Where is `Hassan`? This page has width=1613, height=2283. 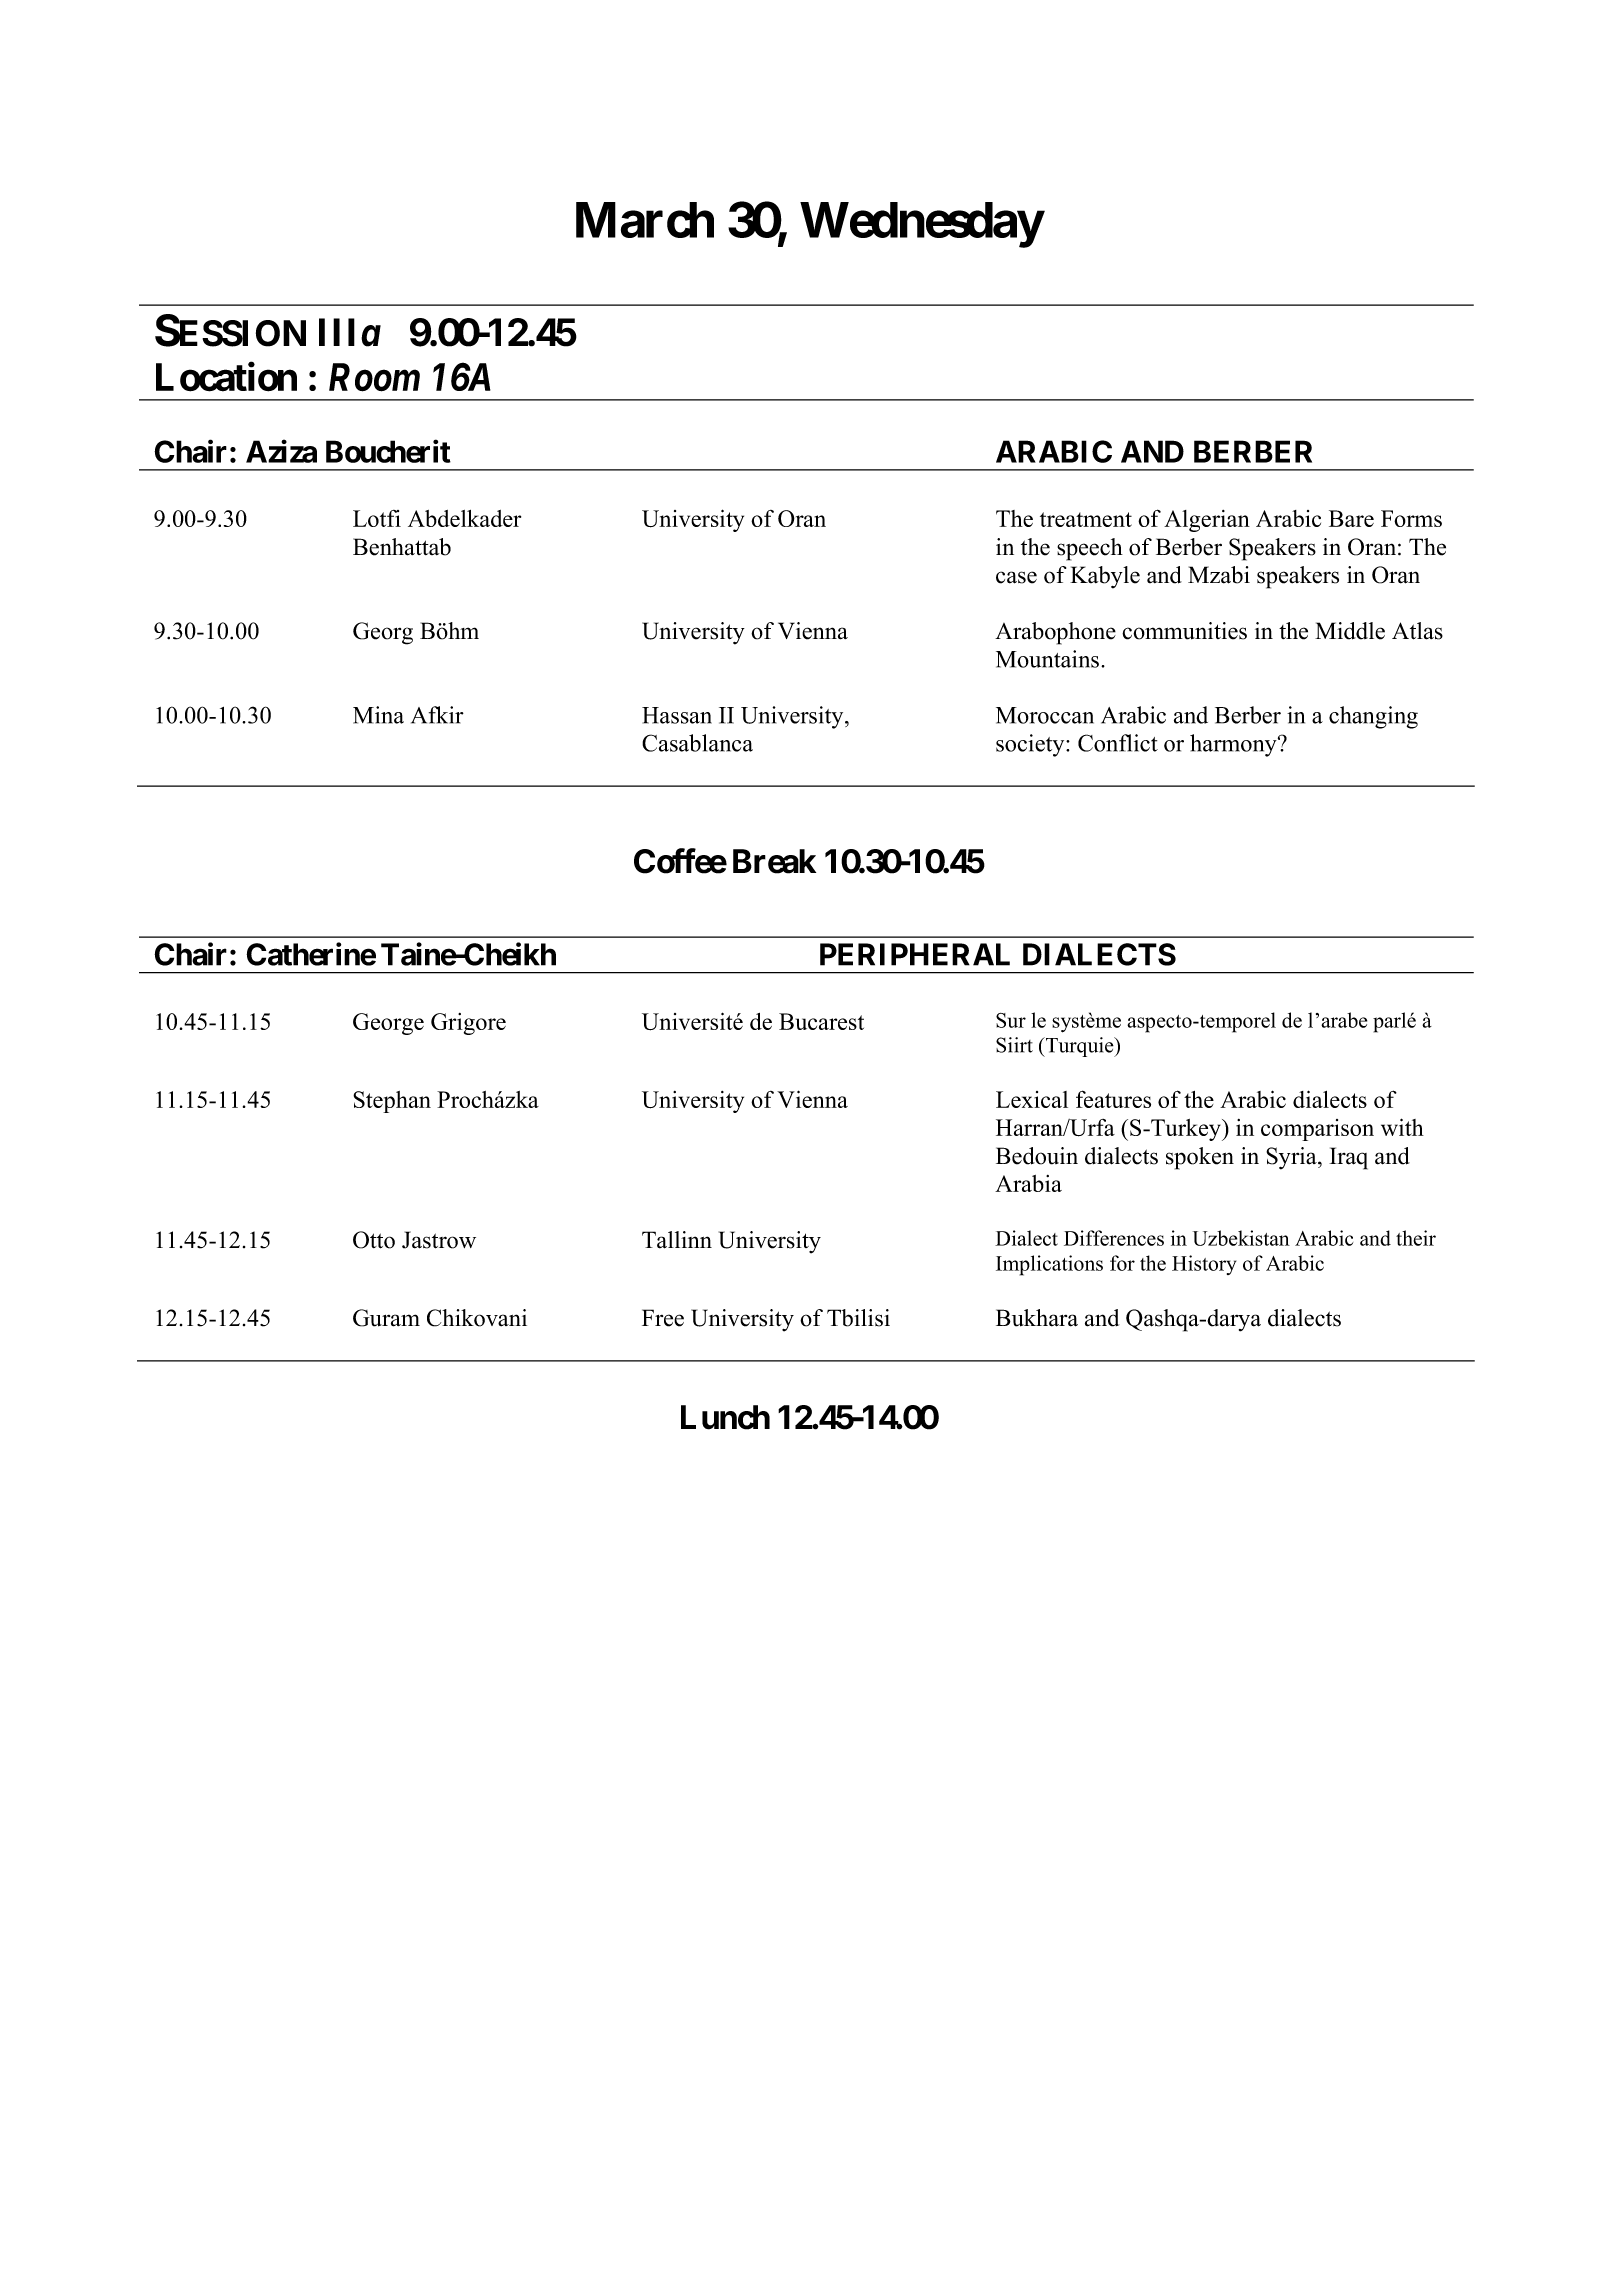
Hassan is located at coordinates (677, 715).
